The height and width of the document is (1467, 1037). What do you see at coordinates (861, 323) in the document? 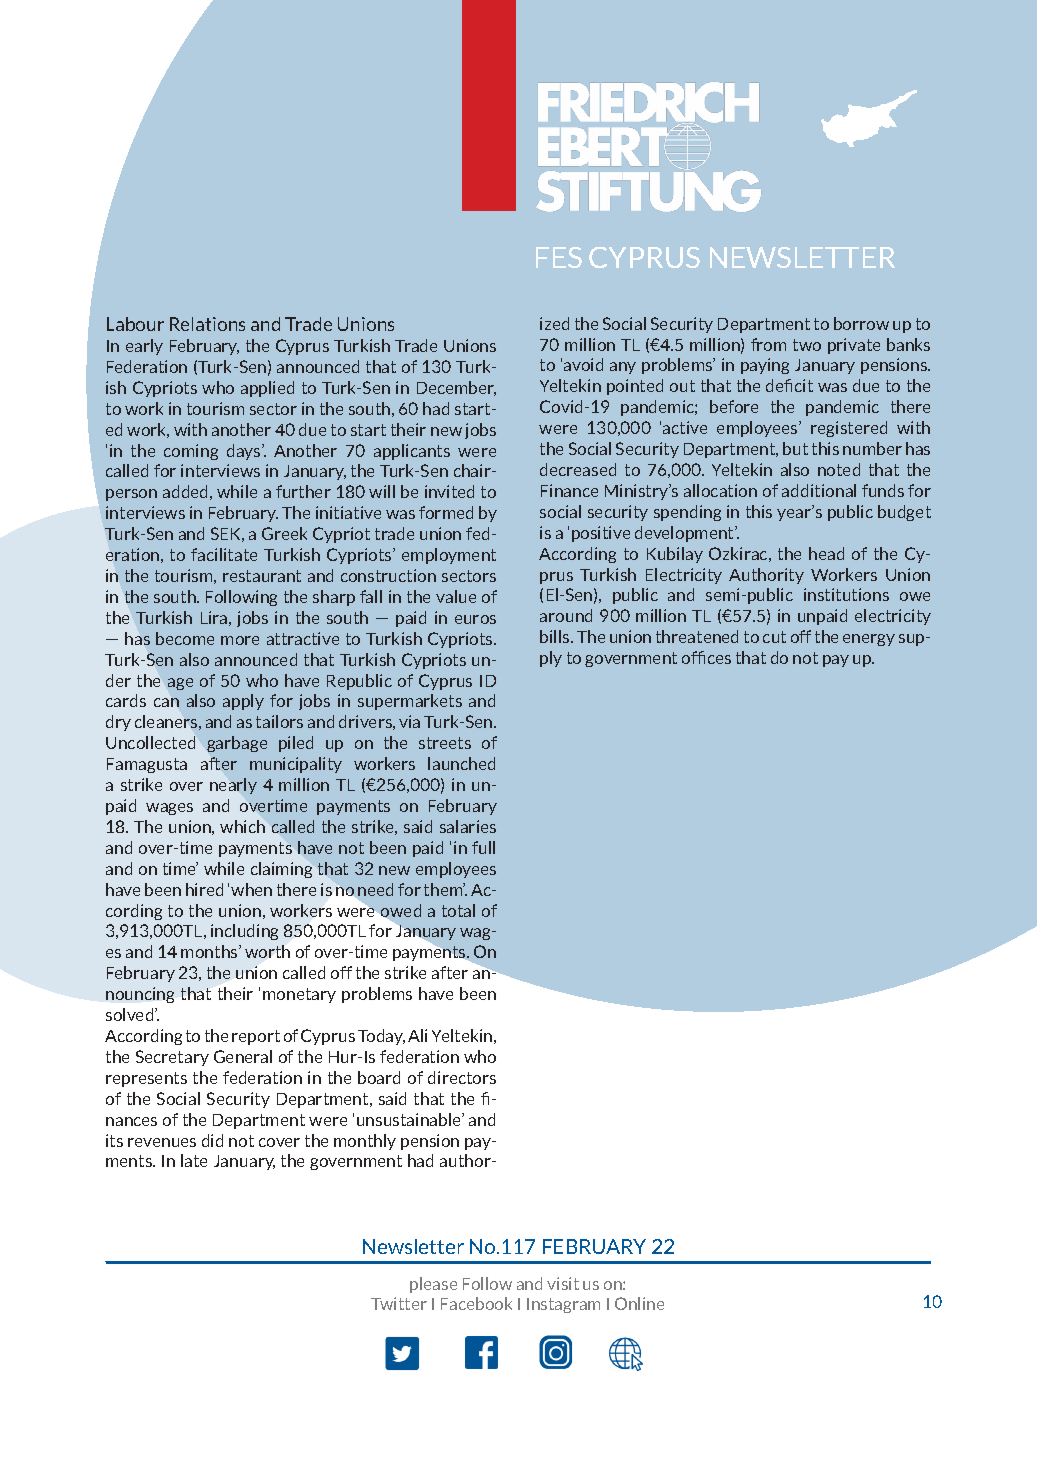
I see `borrow` at bounding box center [861, 323].
